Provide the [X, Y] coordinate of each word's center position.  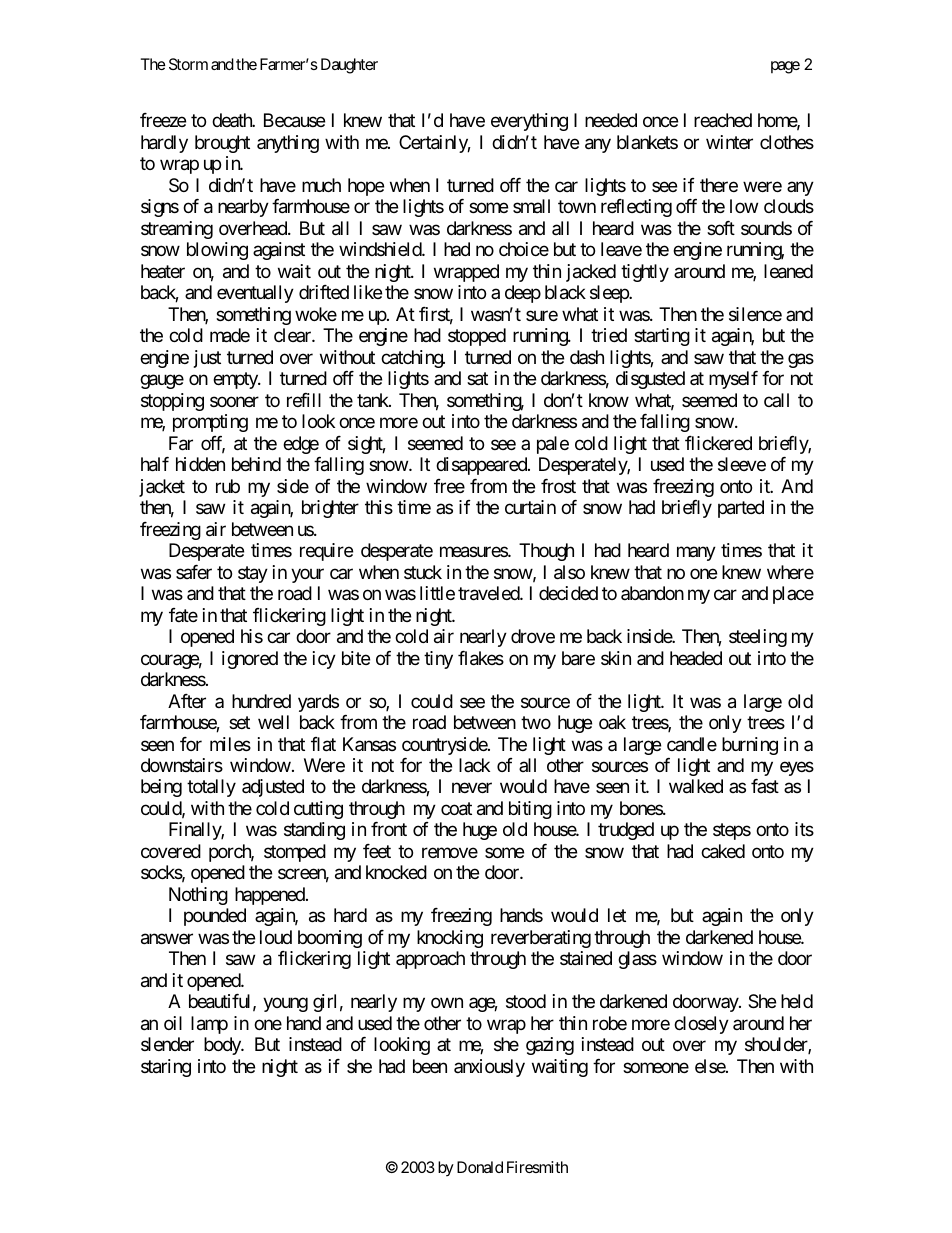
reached [723, 120]
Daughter [349, 66]
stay [253, 574]
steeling [758, 638]
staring [166, 1068]
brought [222, 144]
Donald [480, 1167]
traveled [489, 593]
